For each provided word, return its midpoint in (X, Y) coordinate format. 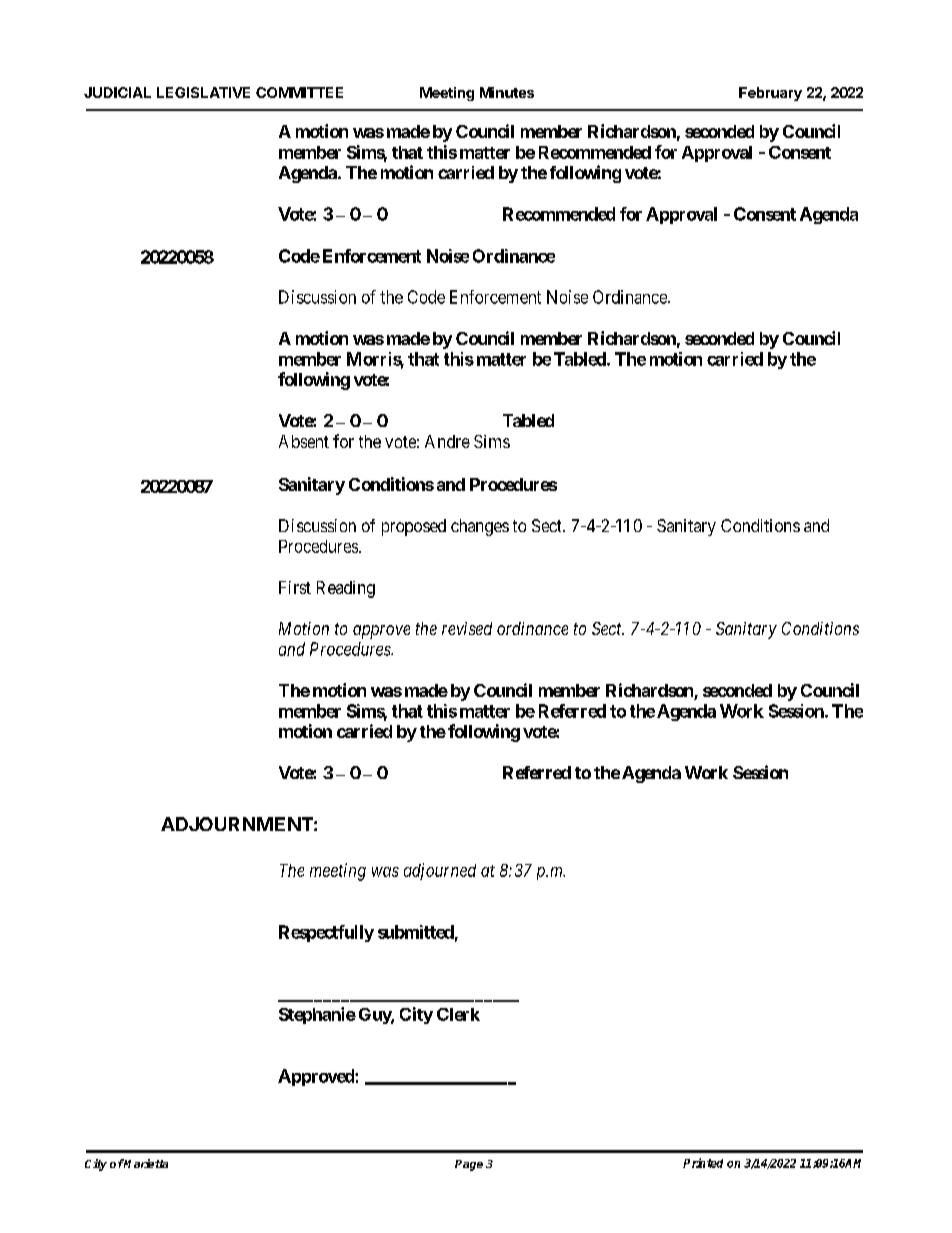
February (770, 94)
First (295, 587)
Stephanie (317, 1015)
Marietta (145, 1163)
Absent (304, 441)
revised (467, 628)
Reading (346, 589)
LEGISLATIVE (203, 92)
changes (480, 527)
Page (469, 1165)
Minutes (507, 92)
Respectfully (326, 933)
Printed (703, 1163)
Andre (447, 441)
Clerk (458, 1014)
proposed (414, 527)
